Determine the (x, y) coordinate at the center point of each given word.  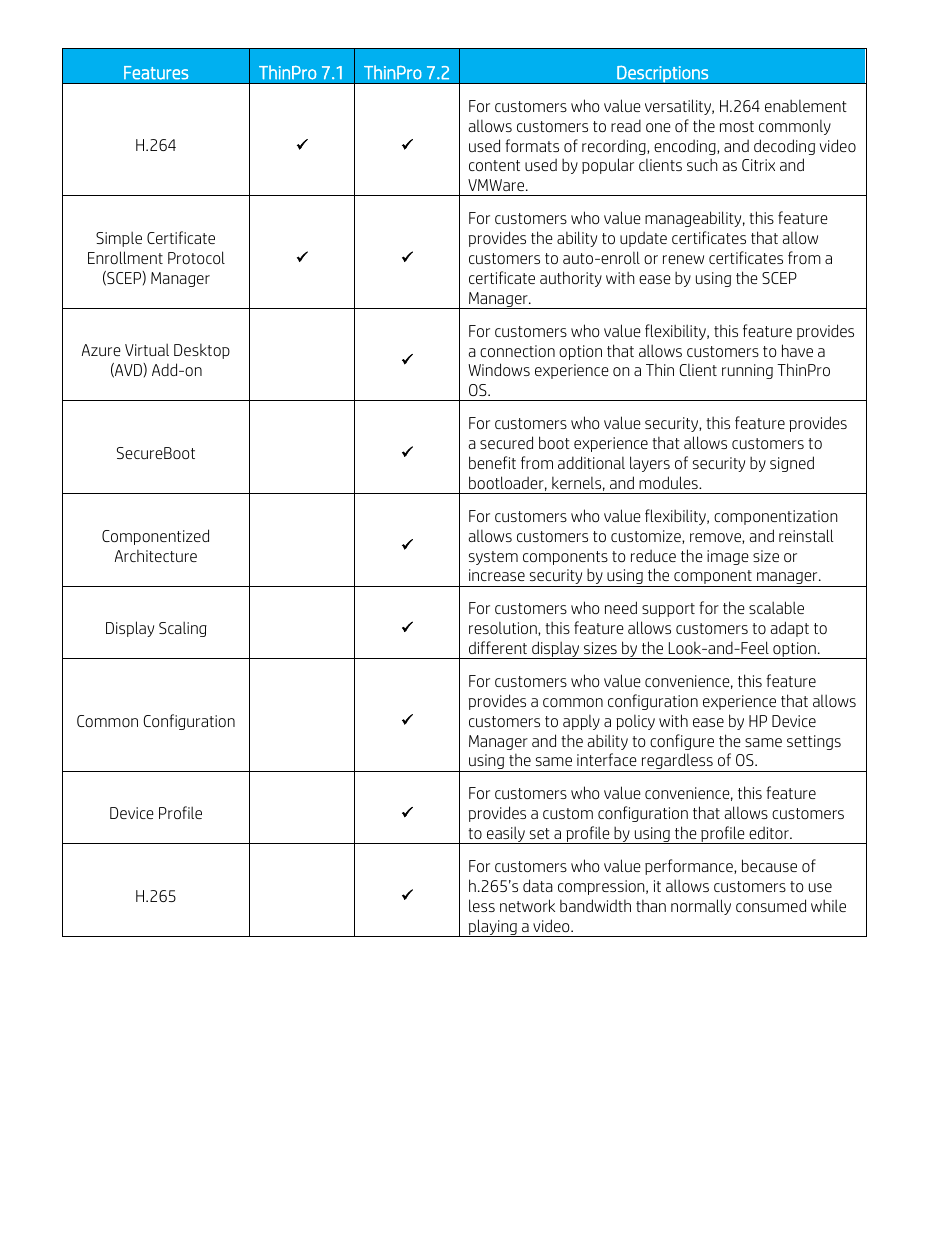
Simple (119, 239)
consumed (771, 905)
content (494, 165)
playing (493, 928)
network (527, 905)
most (737, 126)
